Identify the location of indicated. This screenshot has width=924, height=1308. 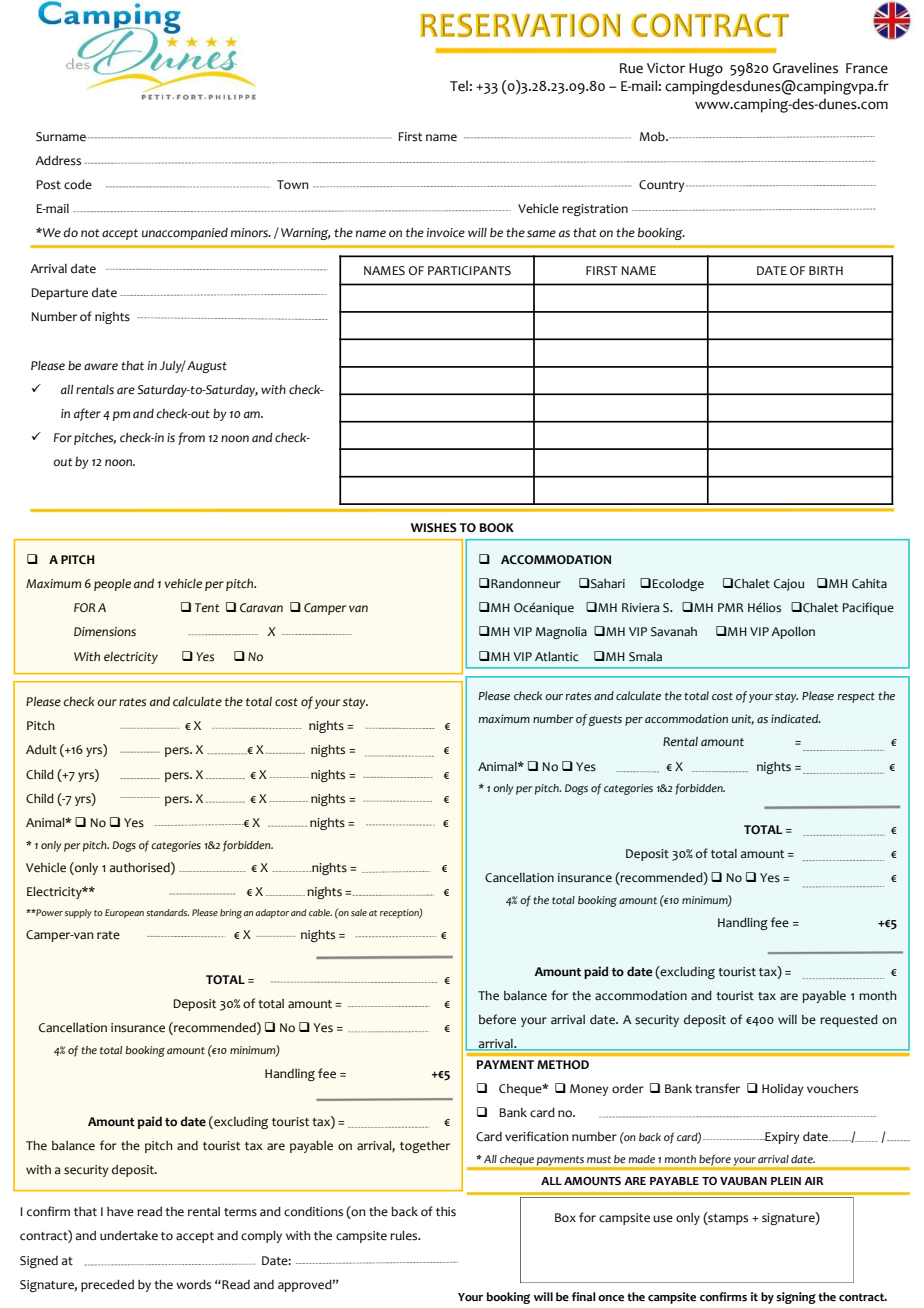
(796, 718).
